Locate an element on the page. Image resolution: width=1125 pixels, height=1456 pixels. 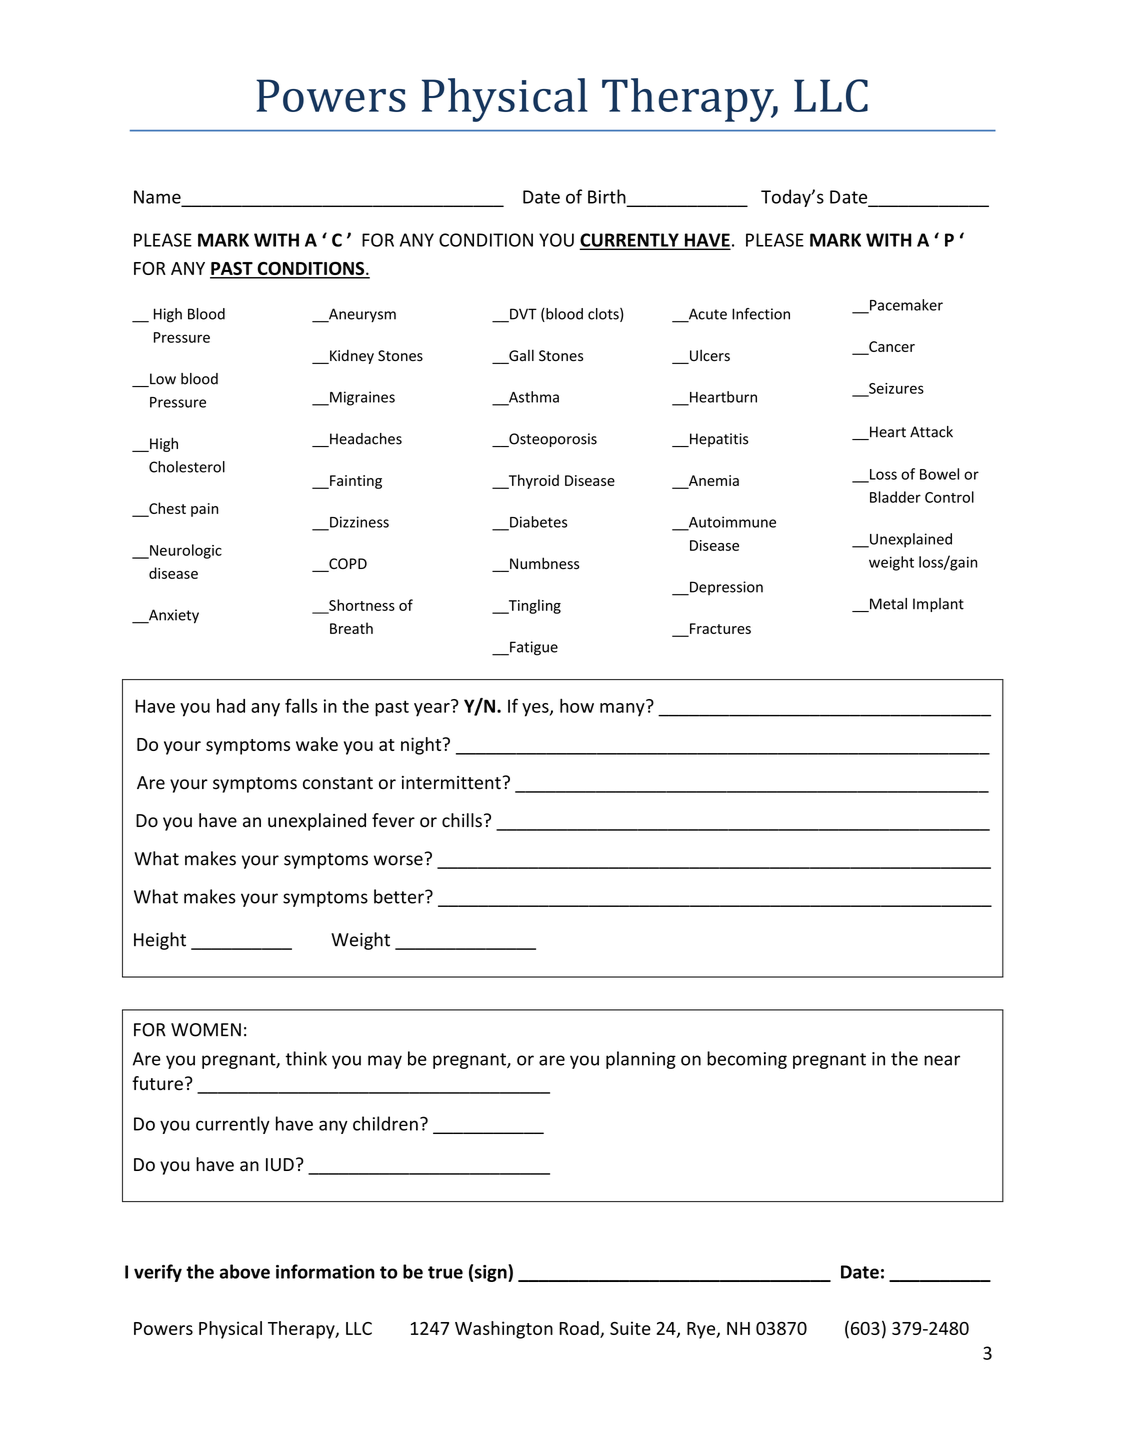
above is located at coordinates (245, 1271).
